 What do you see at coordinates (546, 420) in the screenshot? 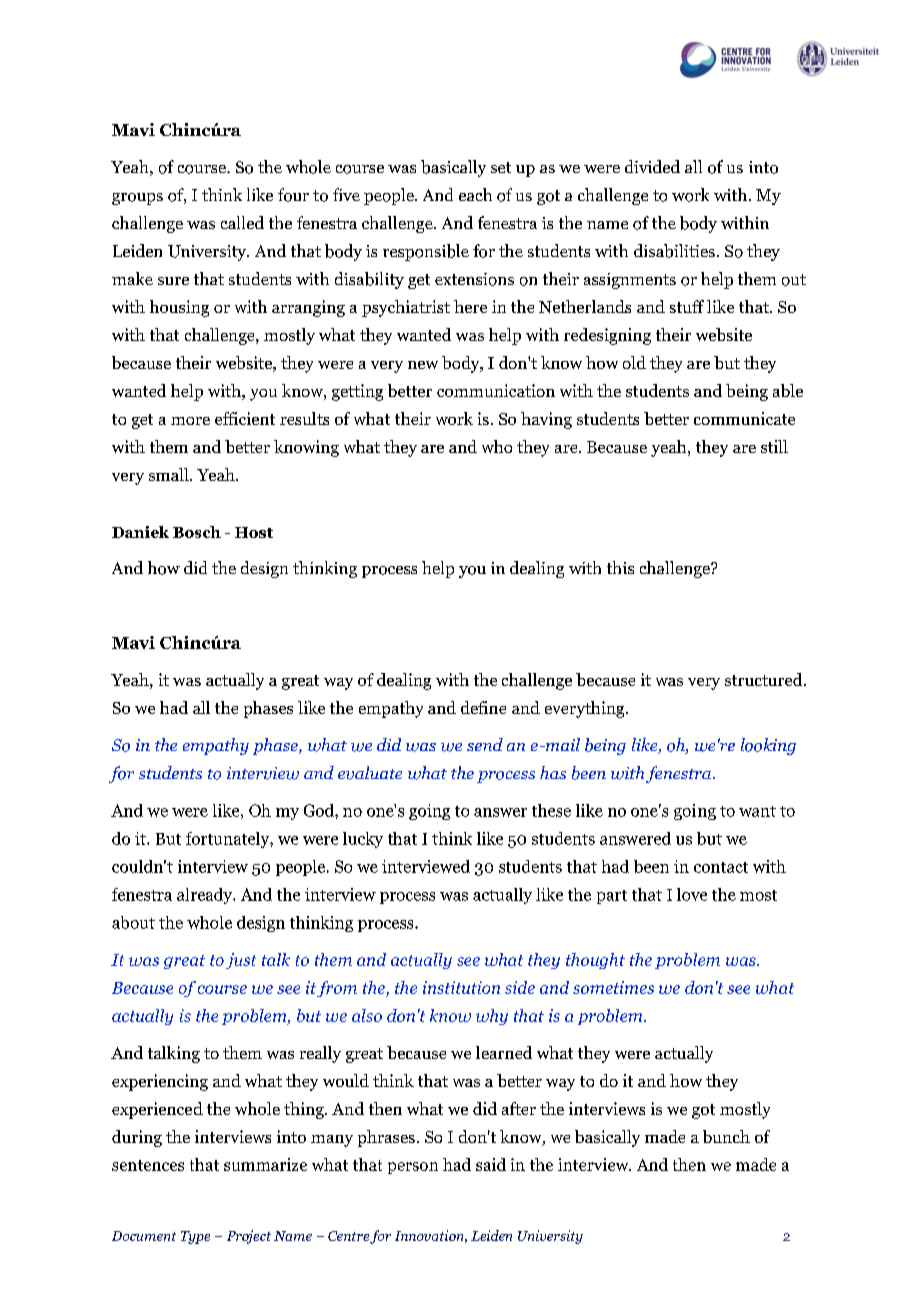
I see `having` at bounding box center [546, 420].
